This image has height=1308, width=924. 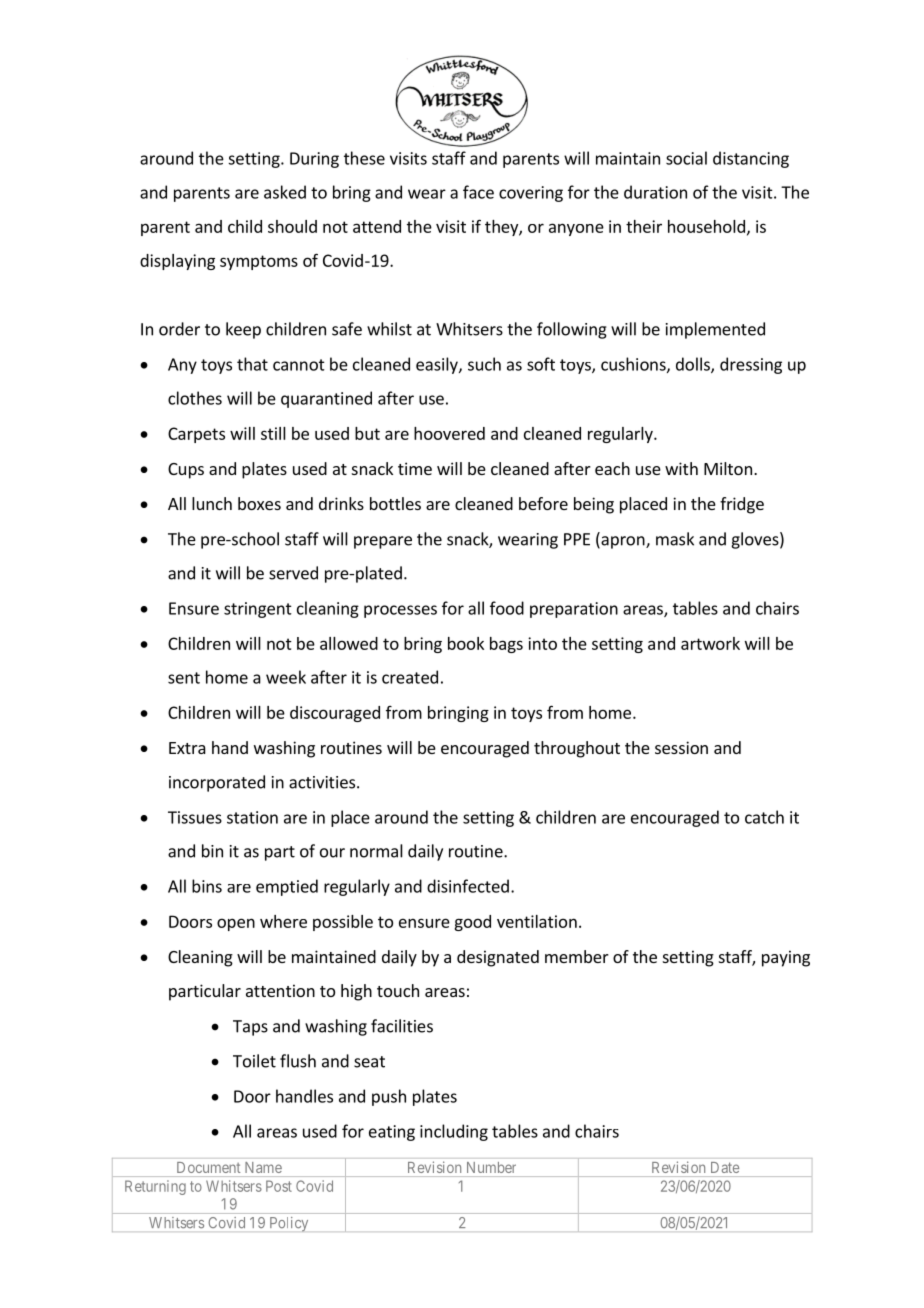 What do you see at coordinates (472, 923) in the image?
I see `good` at bounding box center [472, 923].
